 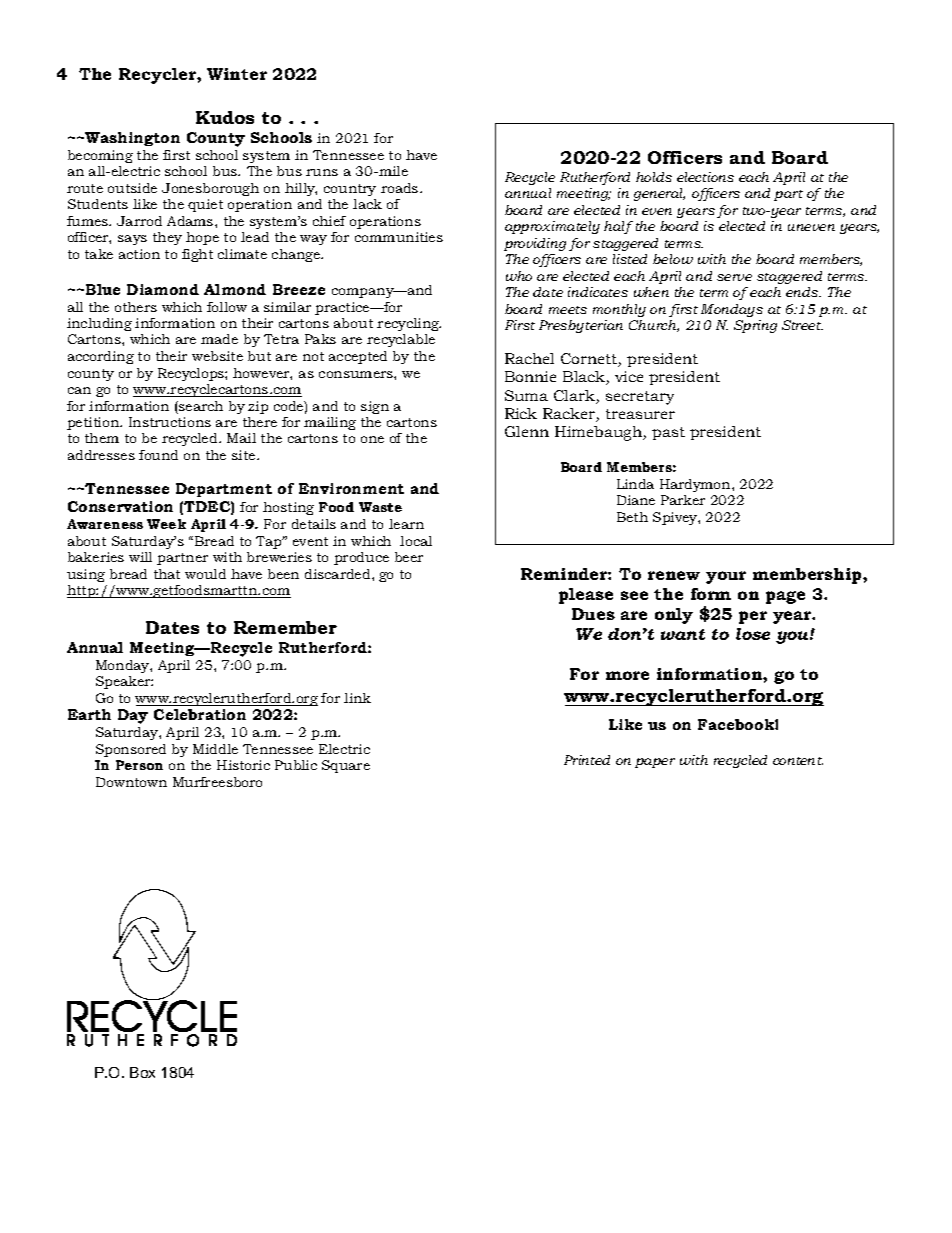 I want to click on that, so click(x=167, y=574).
